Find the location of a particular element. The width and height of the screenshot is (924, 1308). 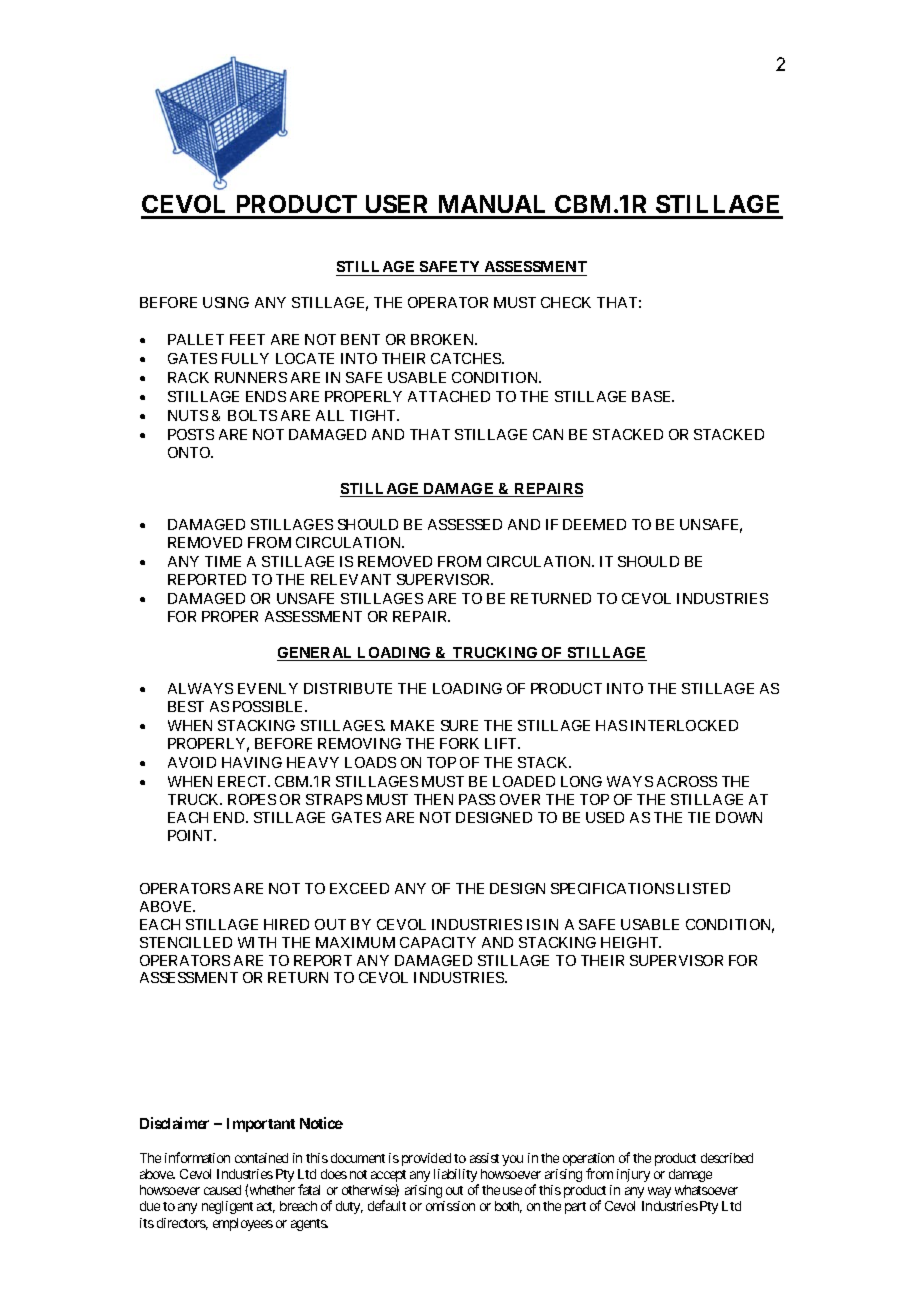

ASSESSED is located at coordinates (465, 524).
